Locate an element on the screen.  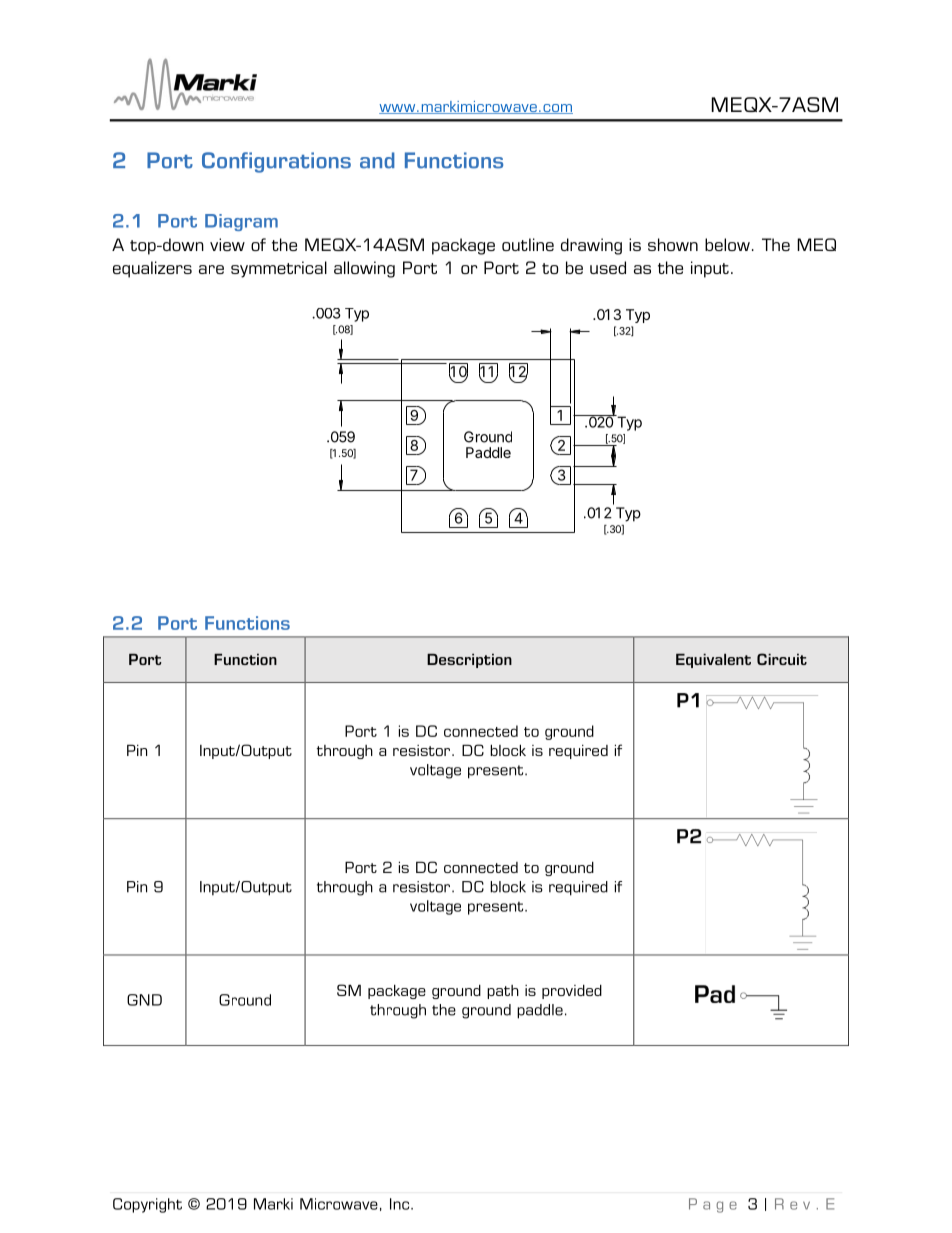
provided is located at coordinates (572, 992).
